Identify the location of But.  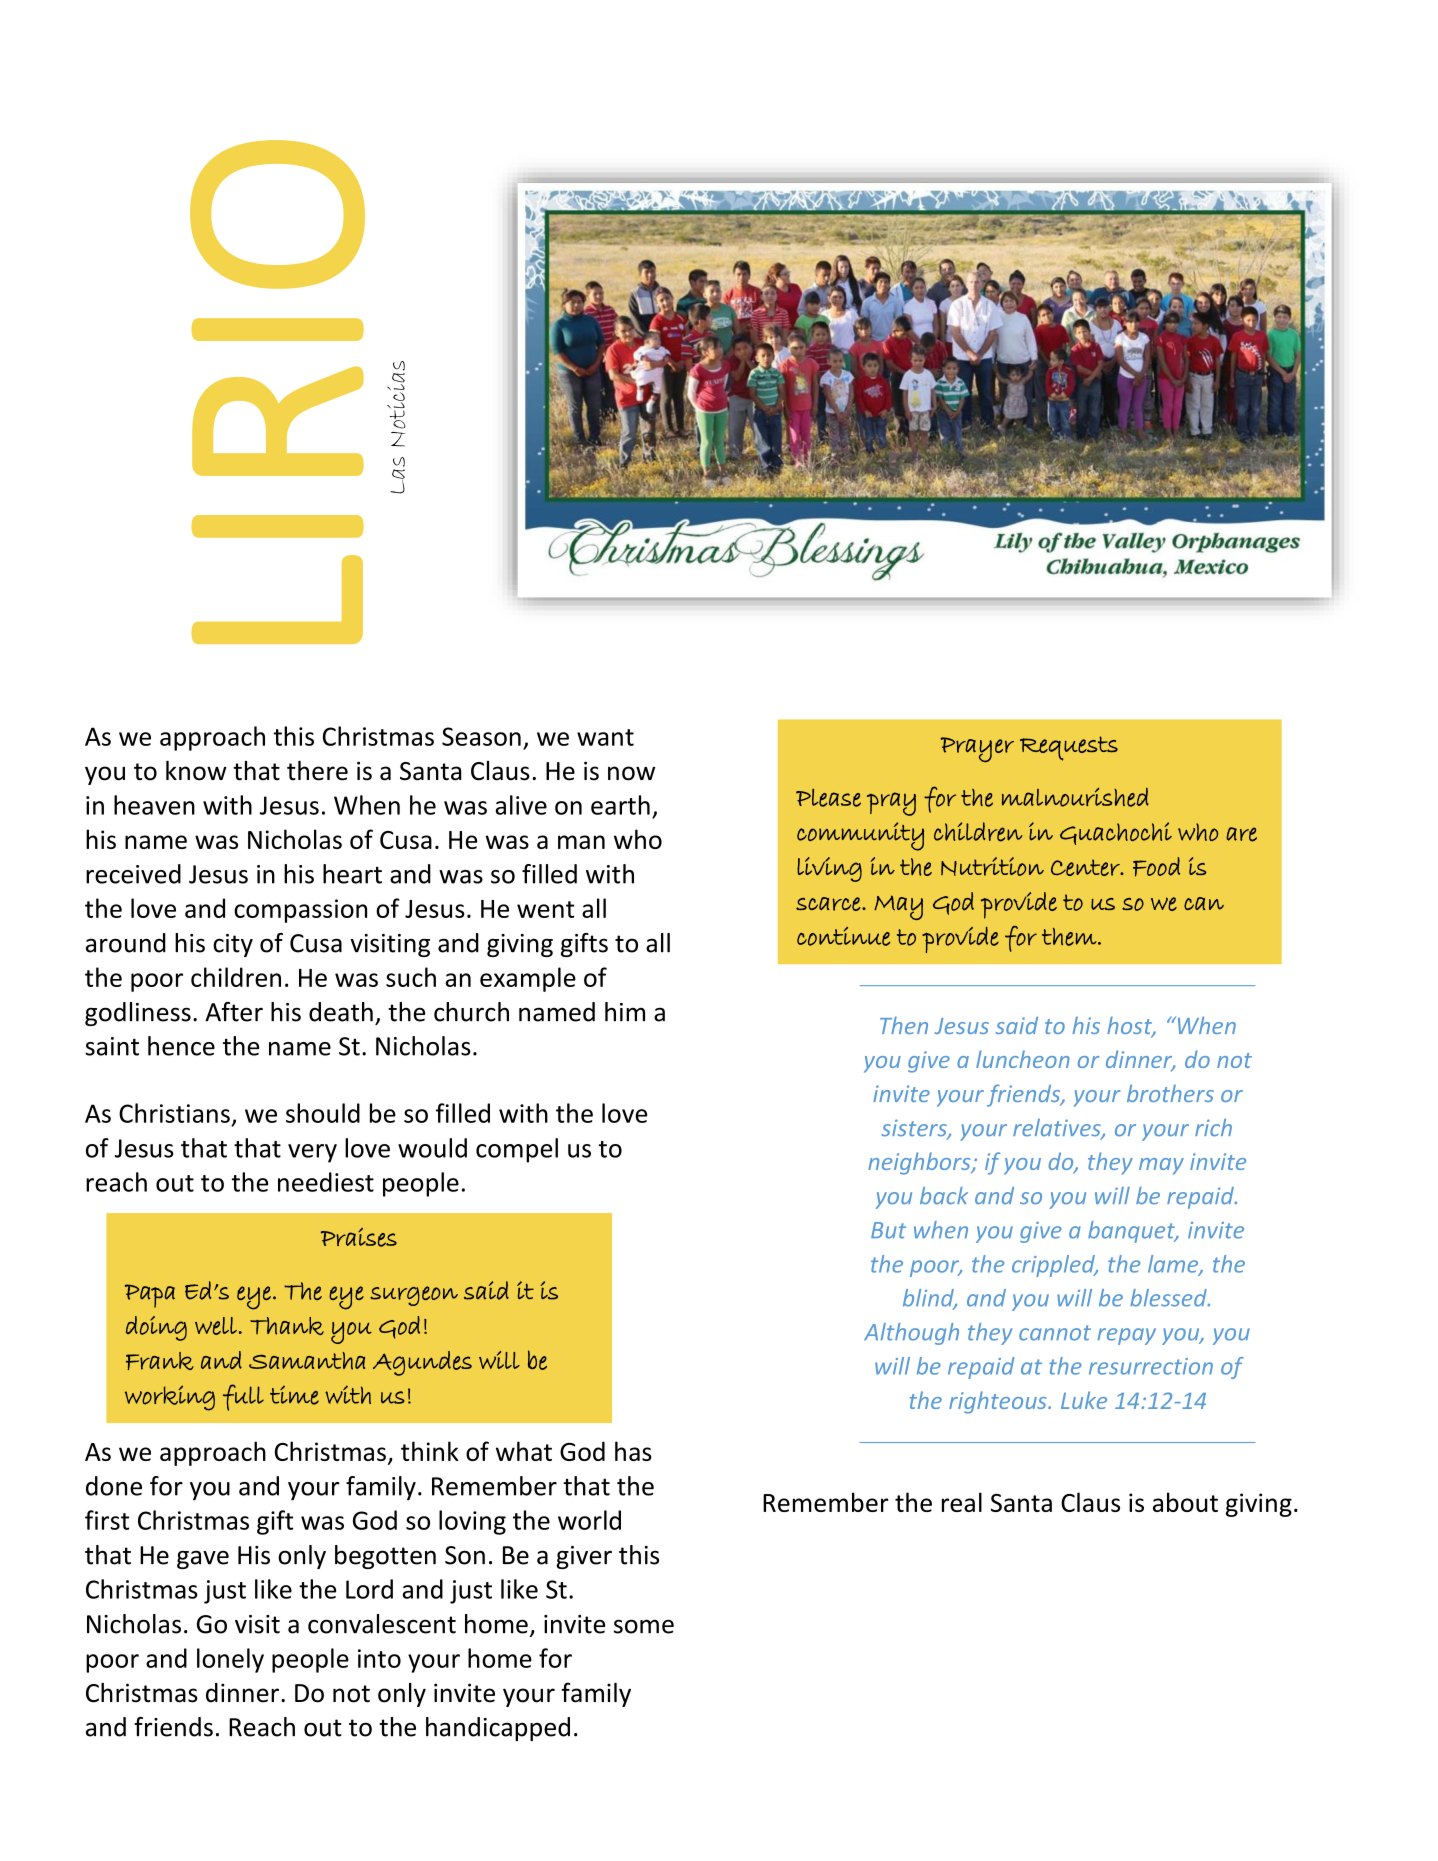
(888, 1230).
